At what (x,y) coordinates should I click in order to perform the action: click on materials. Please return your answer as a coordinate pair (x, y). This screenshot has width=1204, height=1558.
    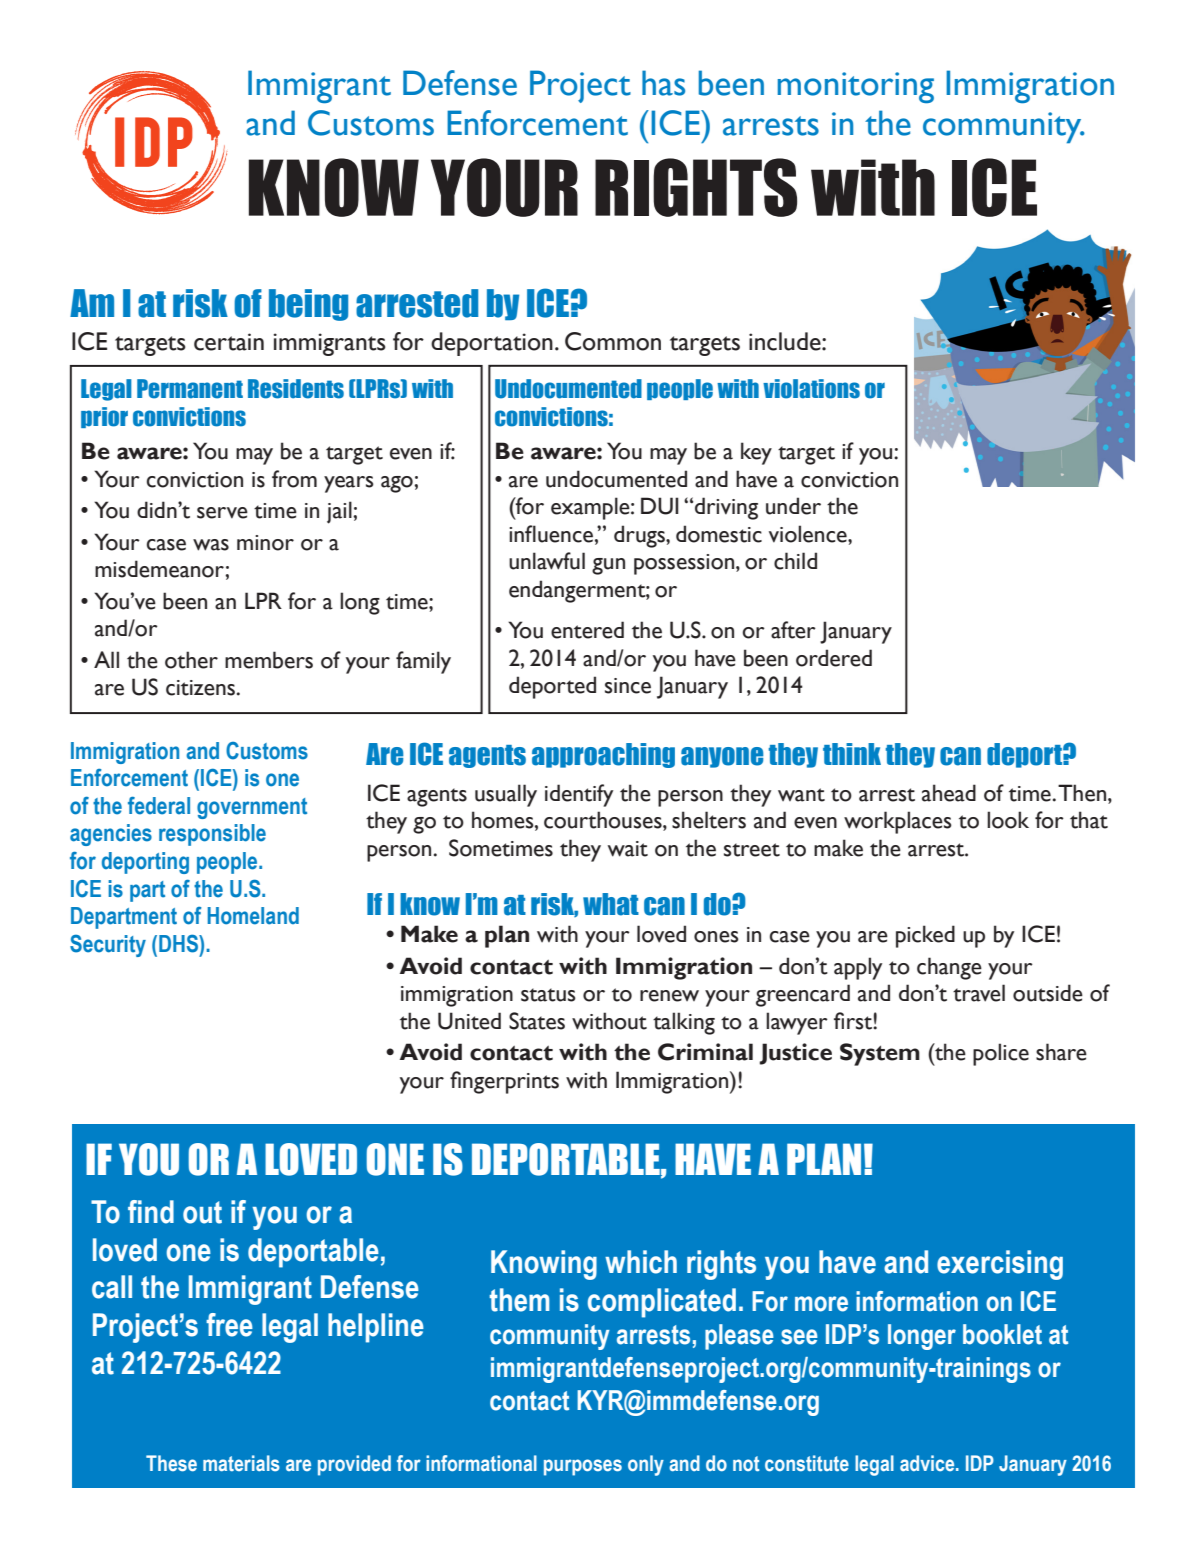
    Looking at the image, I should click on (241, 1463).
